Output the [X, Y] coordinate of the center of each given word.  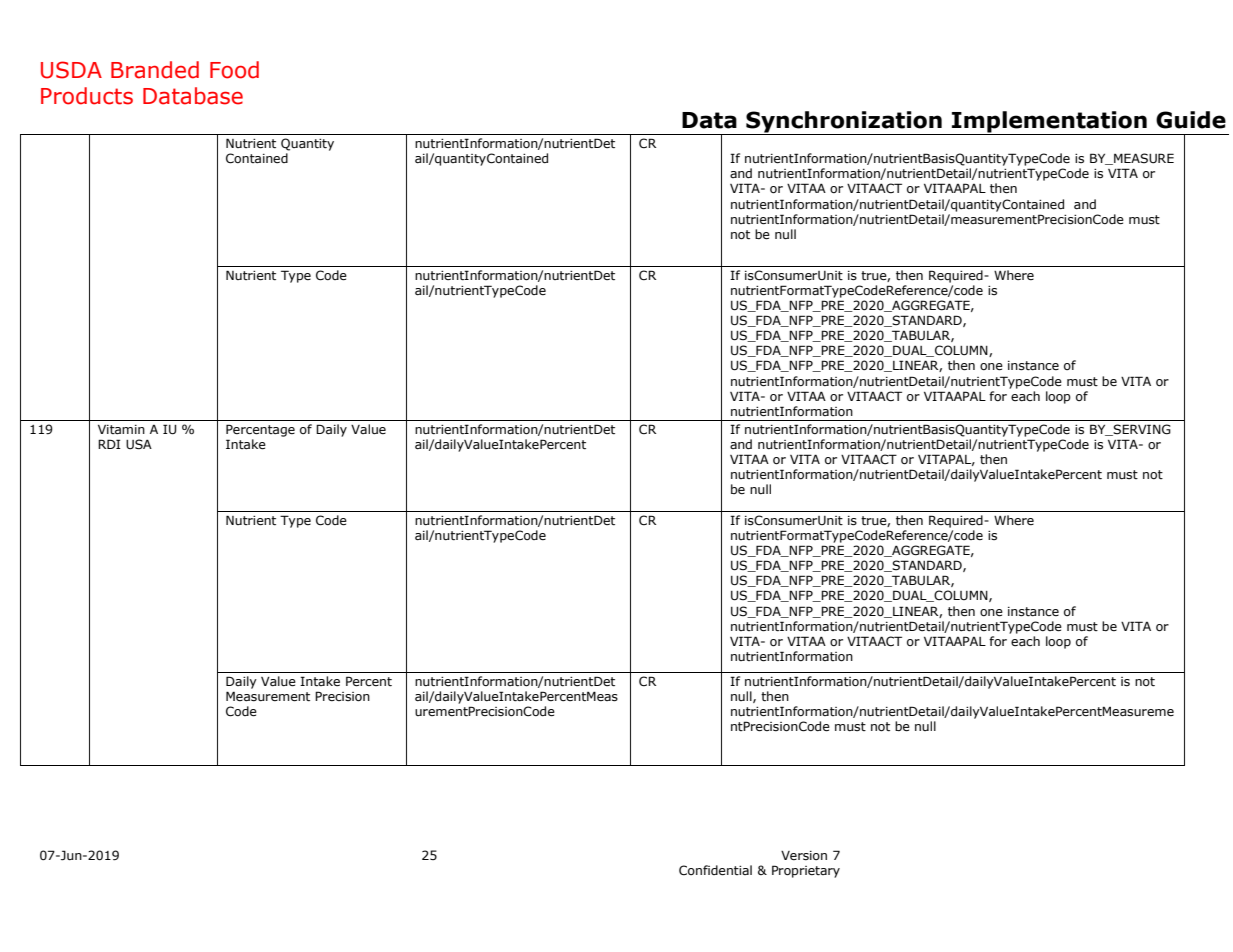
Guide [1191, 120]
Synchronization [844, 123]
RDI [109, 444]
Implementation [1049, 123]
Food [234, 70]
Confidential [715, 870]
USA [139, 444]
